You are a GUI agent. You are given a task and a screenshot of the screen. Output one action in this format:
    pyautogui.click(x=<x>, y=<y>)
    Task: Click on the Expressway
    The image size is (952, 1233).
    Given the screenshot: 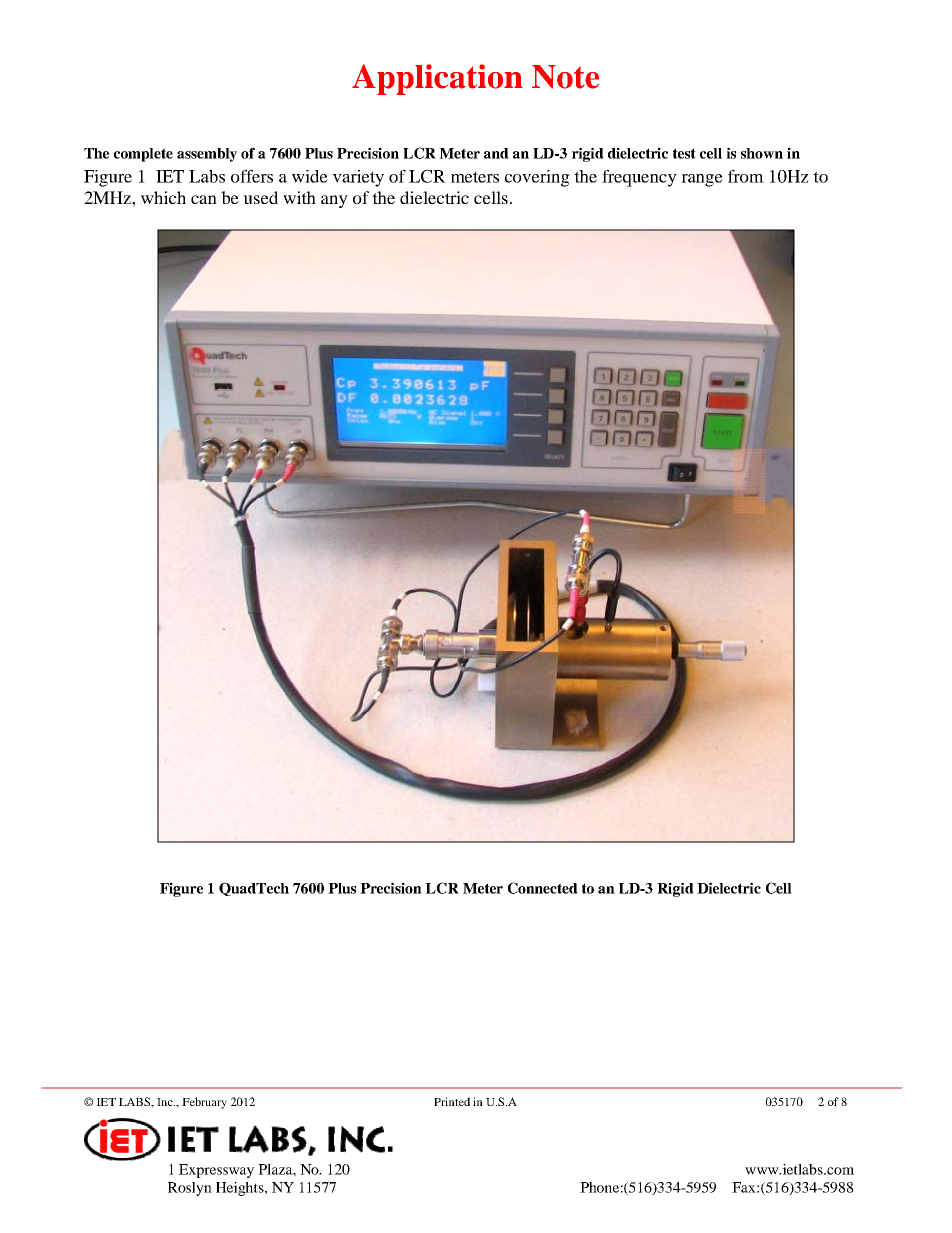 What is the action you would take?
    pyautogui.click(x=216, y=1171)
